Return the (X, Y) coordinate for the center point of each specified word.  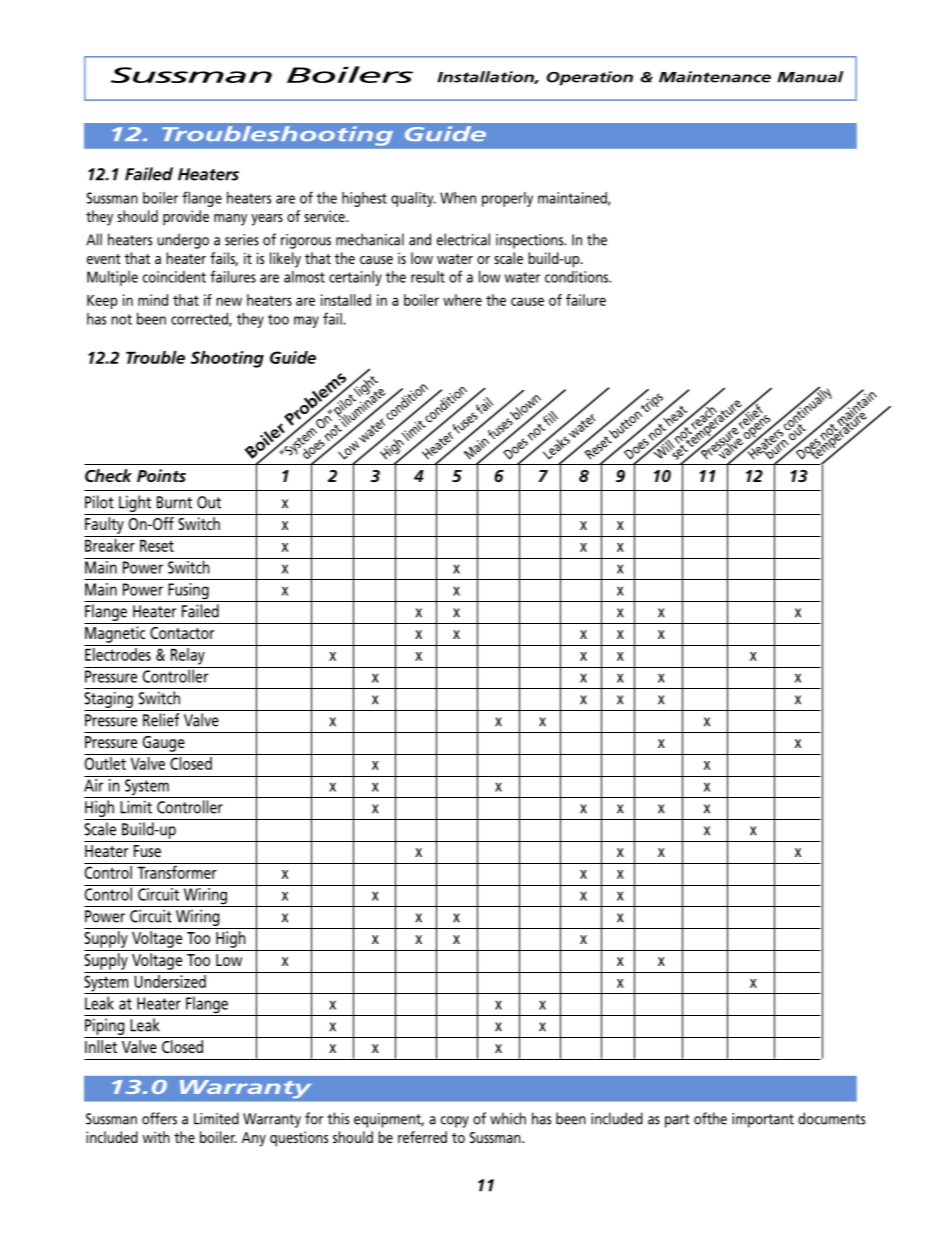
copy (454, 1122)
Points (161, 475)
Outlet (106, 762)
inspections (531, 241)
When (458, 198)
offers (159, 1118)
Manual (810, 77)
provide (186, 218)
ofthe (710, 1118)
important (763, 1120)
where (462, 300)
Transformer (177, 871)
